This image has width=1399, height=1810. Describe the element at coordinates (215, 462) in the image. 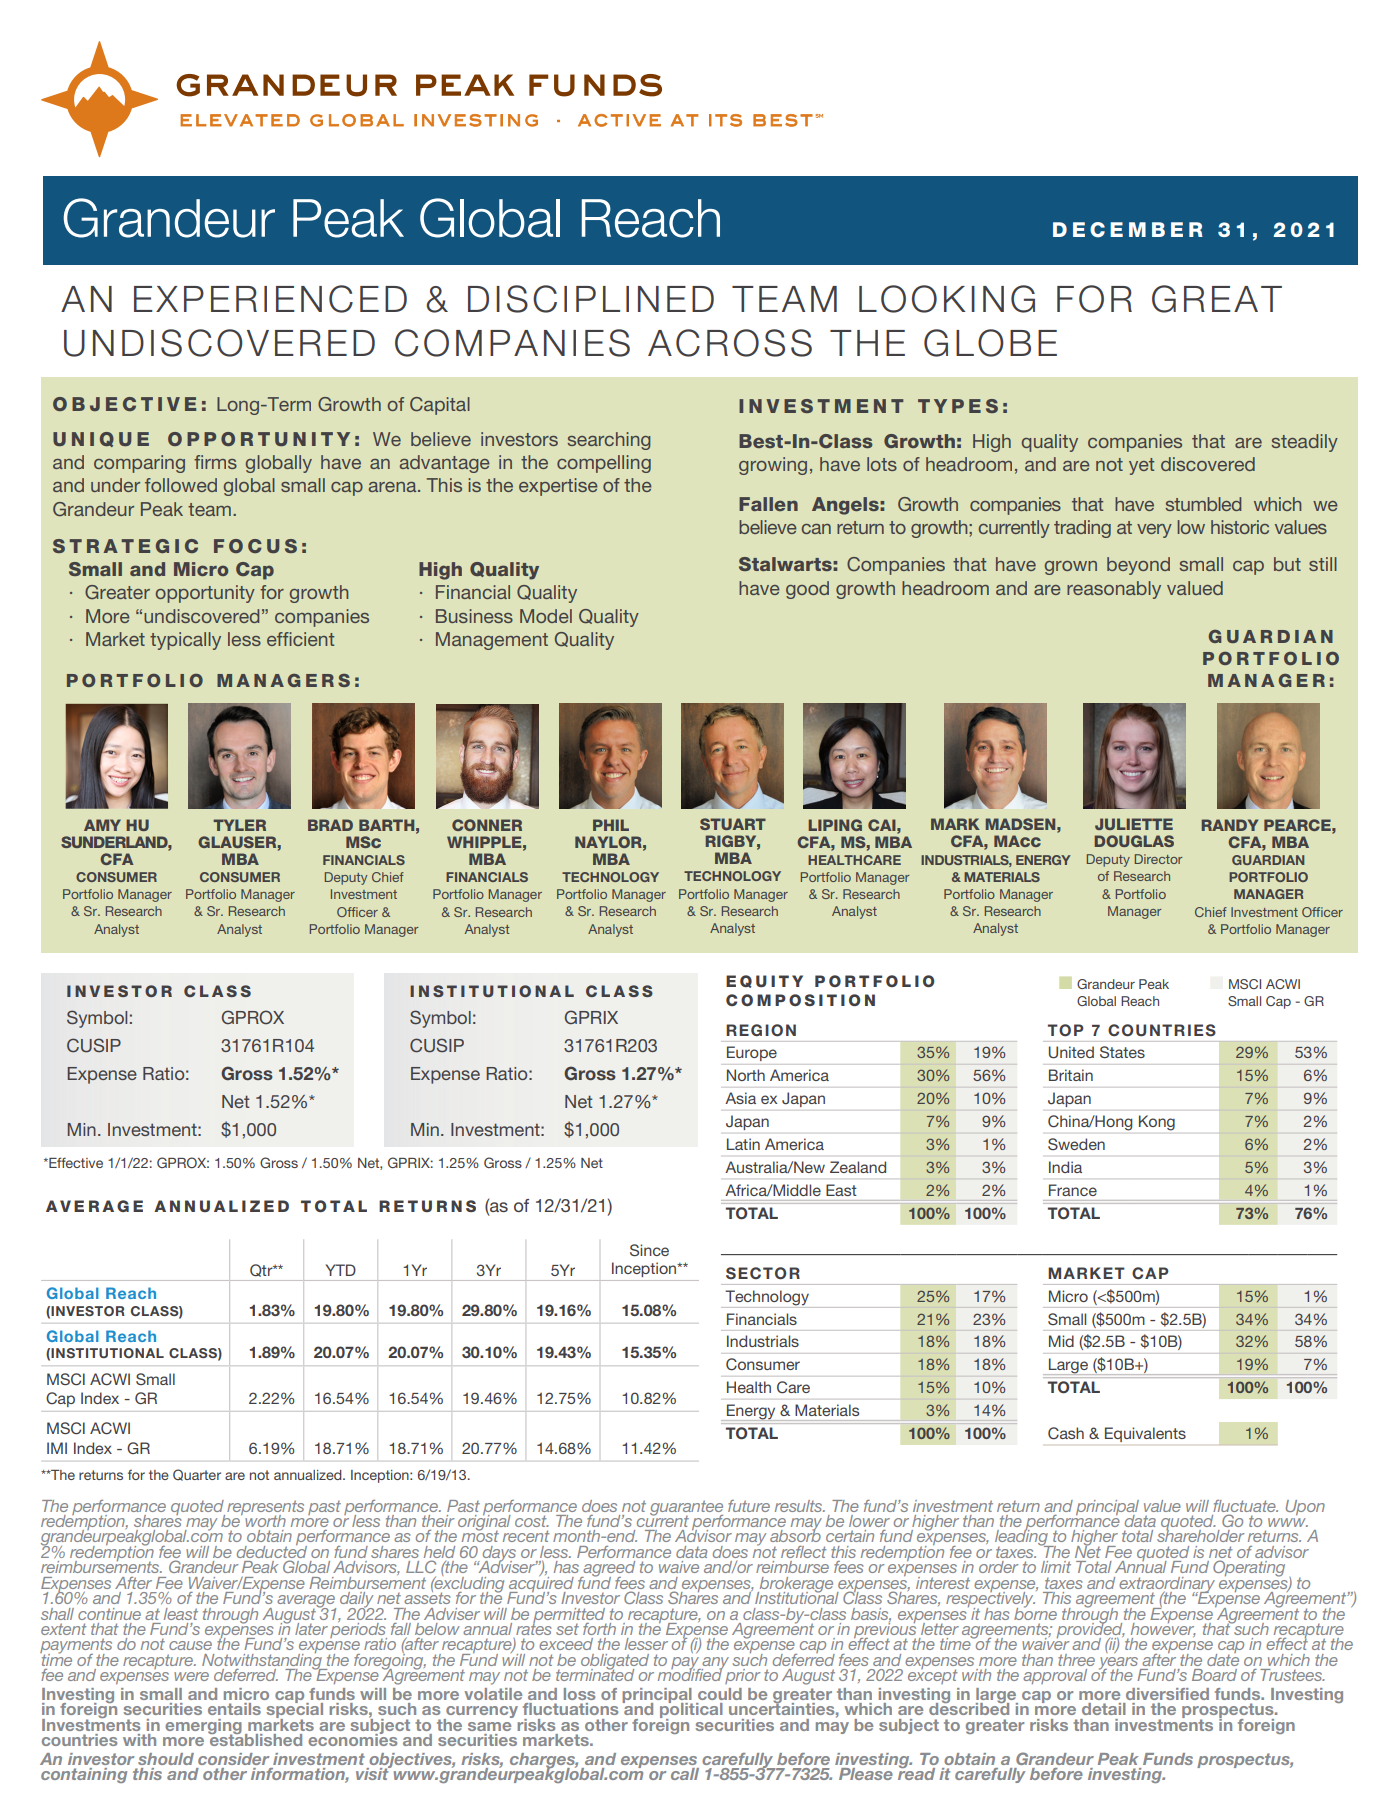

I see `firms` at that location.
